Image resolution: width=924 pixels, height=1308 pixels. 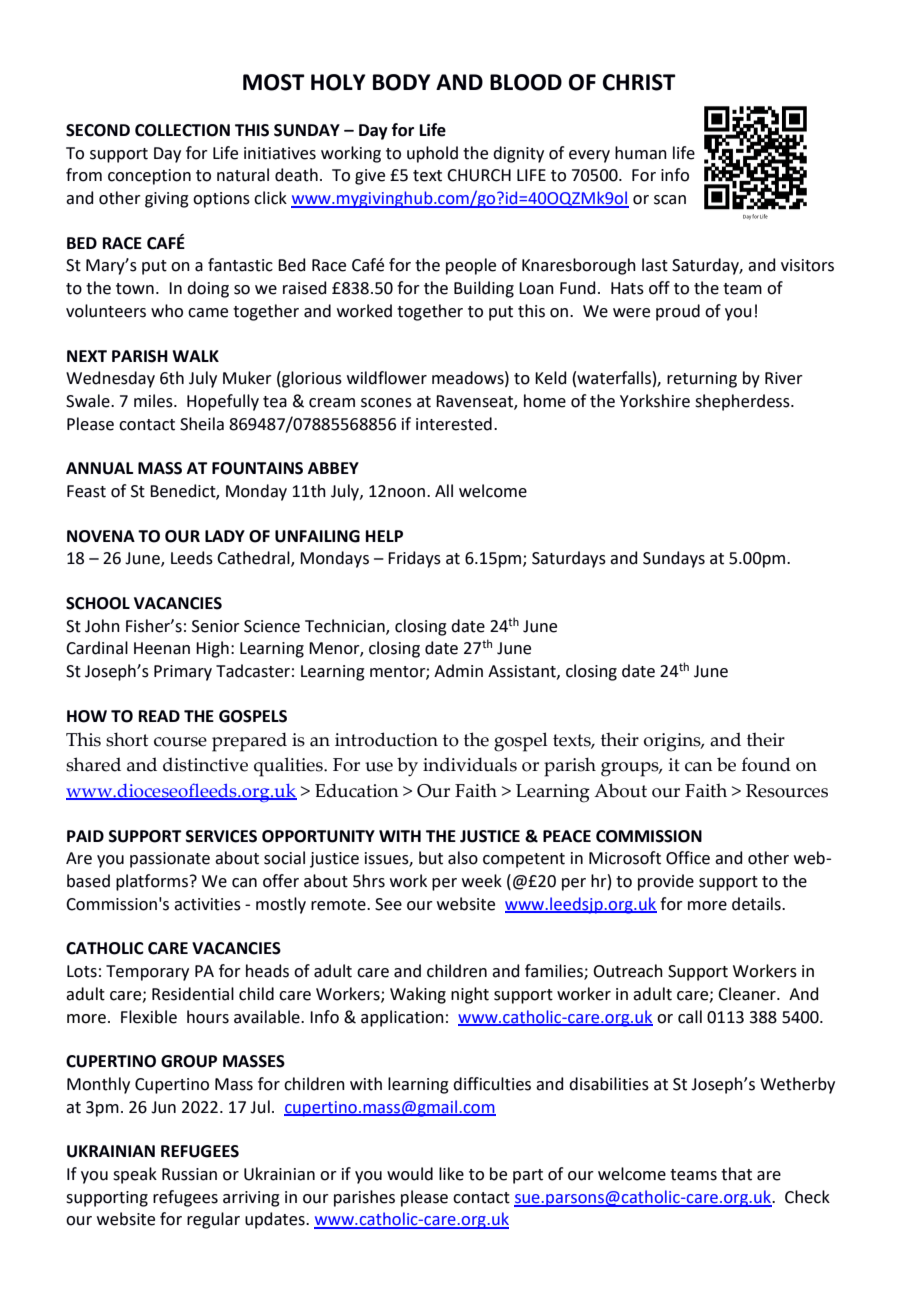 I want to click on interested, so click(x=454, y=424).
